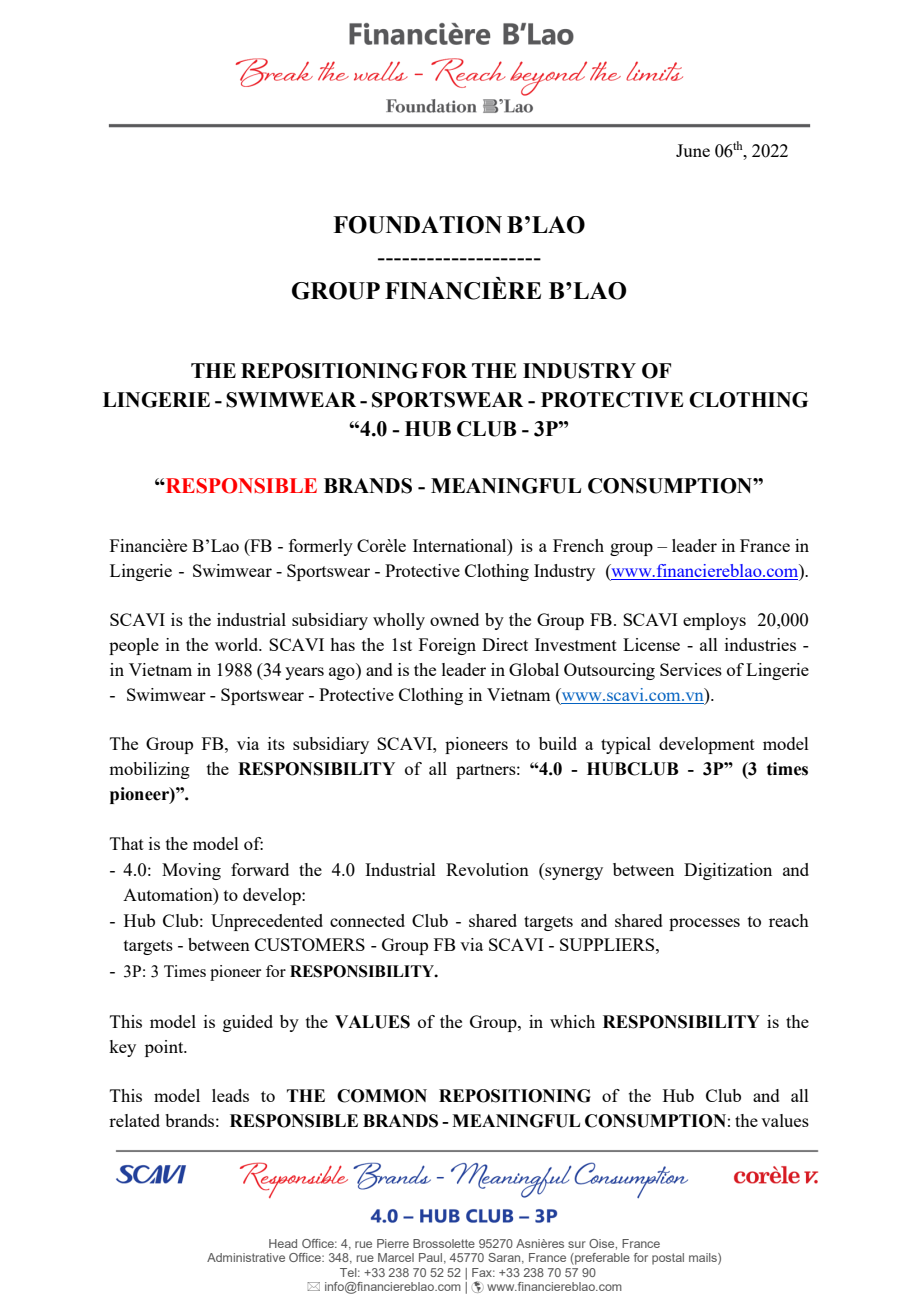 The height and width of the document is (1309, 924). What do you see at coordinates (248, 1023) in the document?
I see `guided` at bounding box center [248, 1023].
